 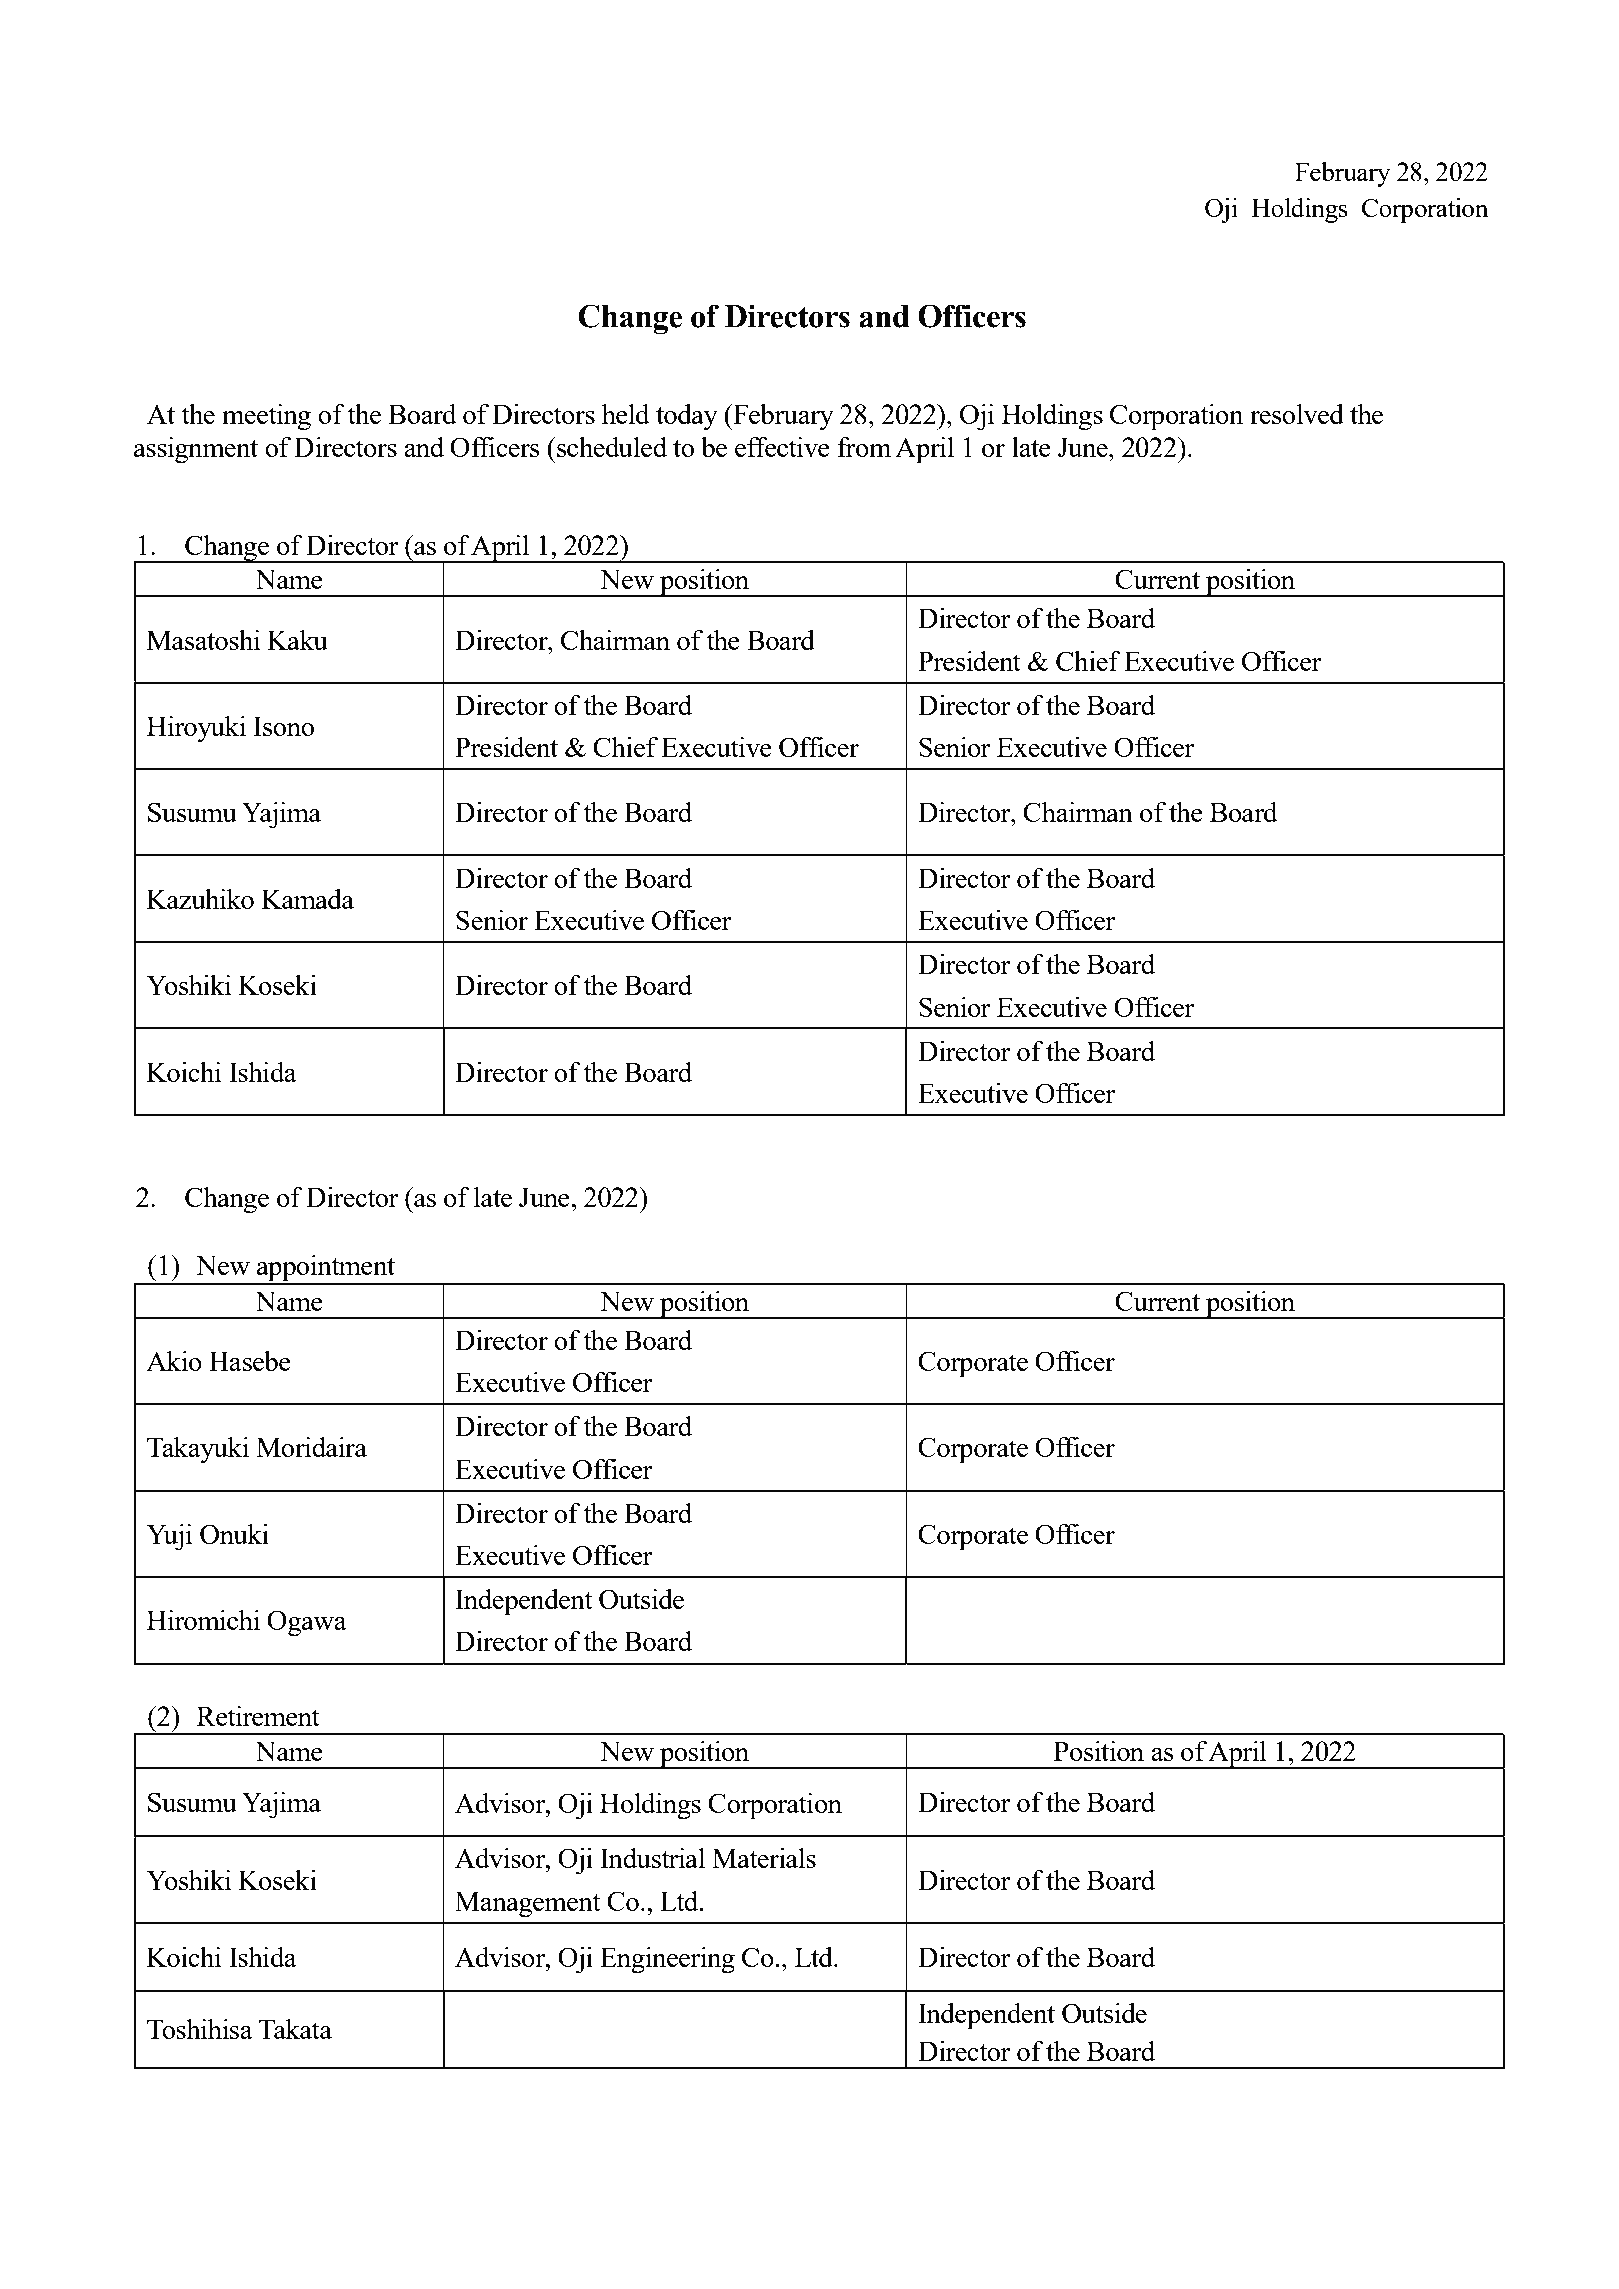 What do you see at coordinates (326, 1269) in the image?
I see `appointment` at bounding box center [326, 1269].
